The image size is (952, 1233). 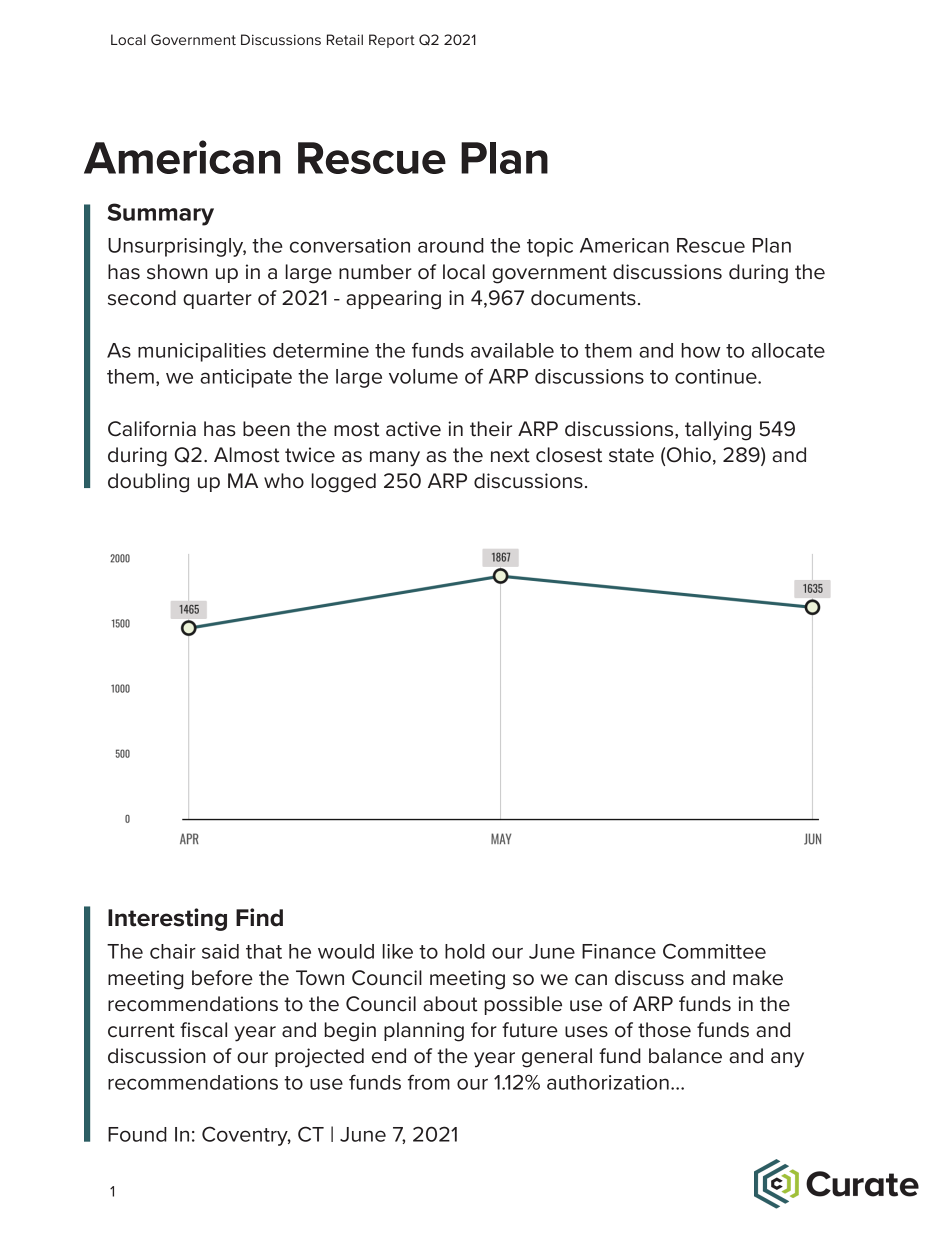 I want to click on Retail, so click(x=345, y=39).
